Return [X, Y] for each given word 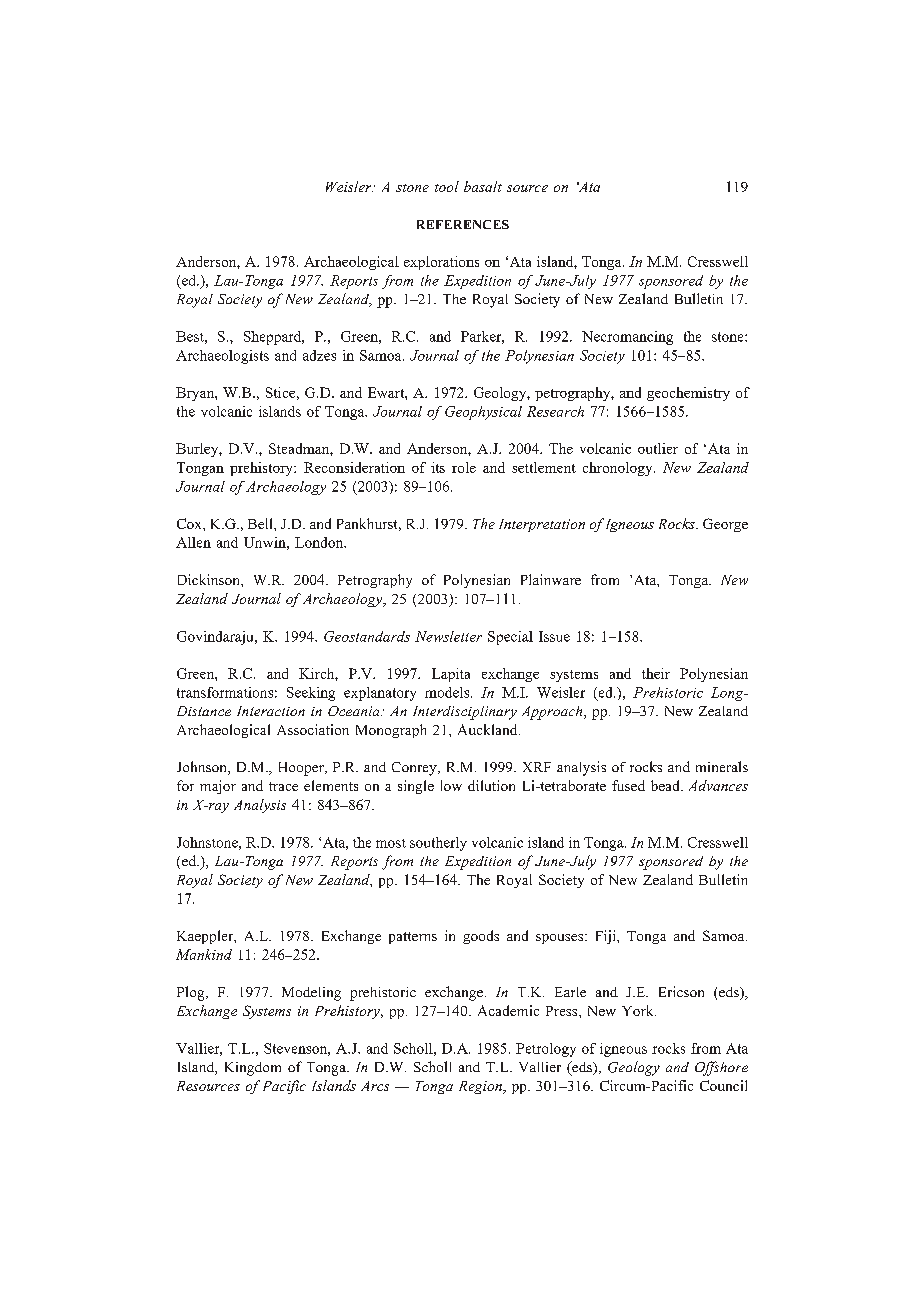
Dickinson [210, 579]
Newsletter [448, 636]
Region [481, 1087]
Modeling [311, 994]
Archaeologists [222, 357]
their [656, 673]
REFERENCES [463, 224]
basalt [483, 186]
